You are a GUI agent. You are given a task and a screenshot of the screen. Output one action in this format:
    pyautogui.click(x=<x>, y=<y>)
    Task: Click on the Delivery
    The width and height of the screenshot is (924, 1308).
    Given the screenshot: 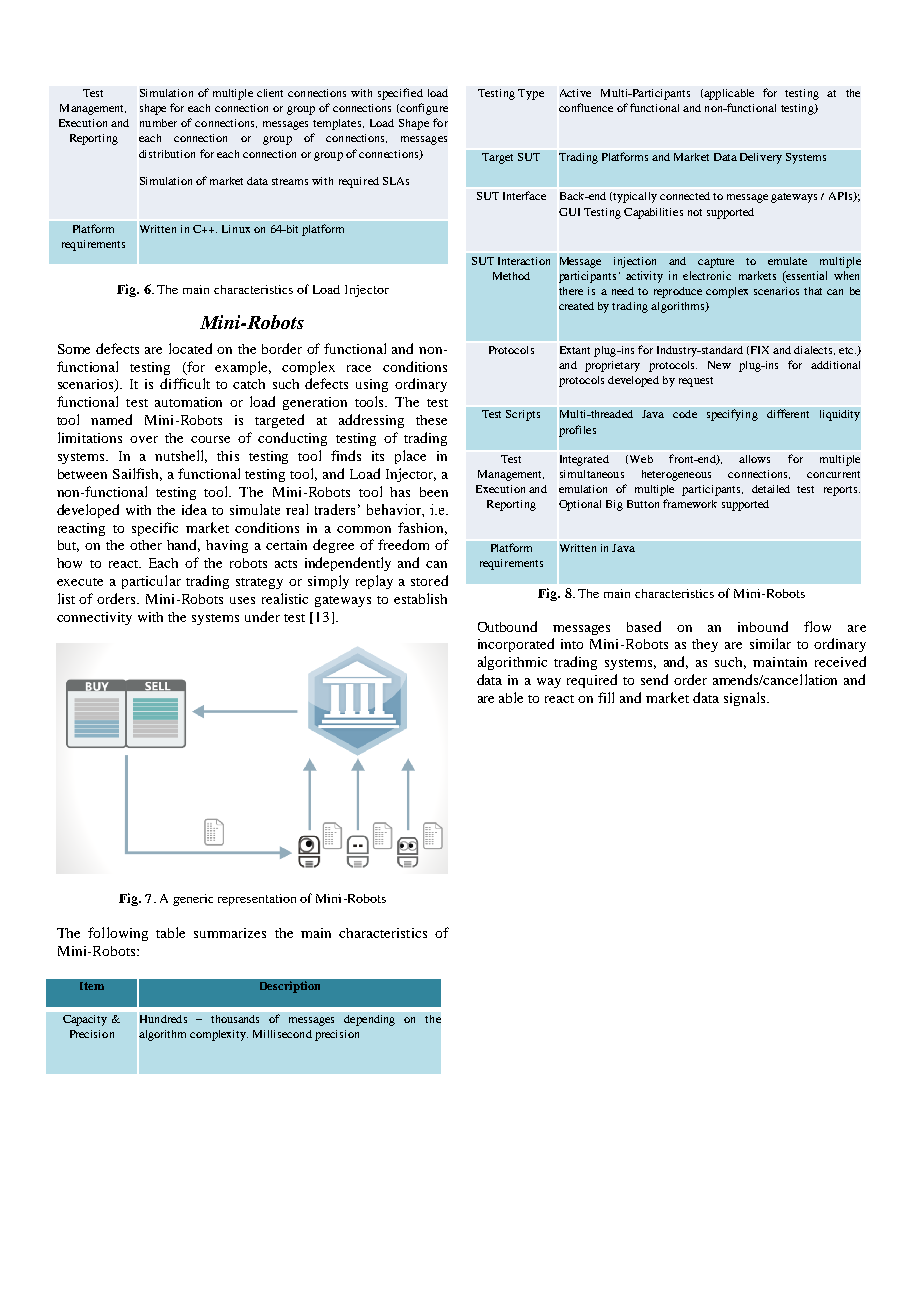 What is the action you would take?
    pyautogui.click(x=761, y=158)
